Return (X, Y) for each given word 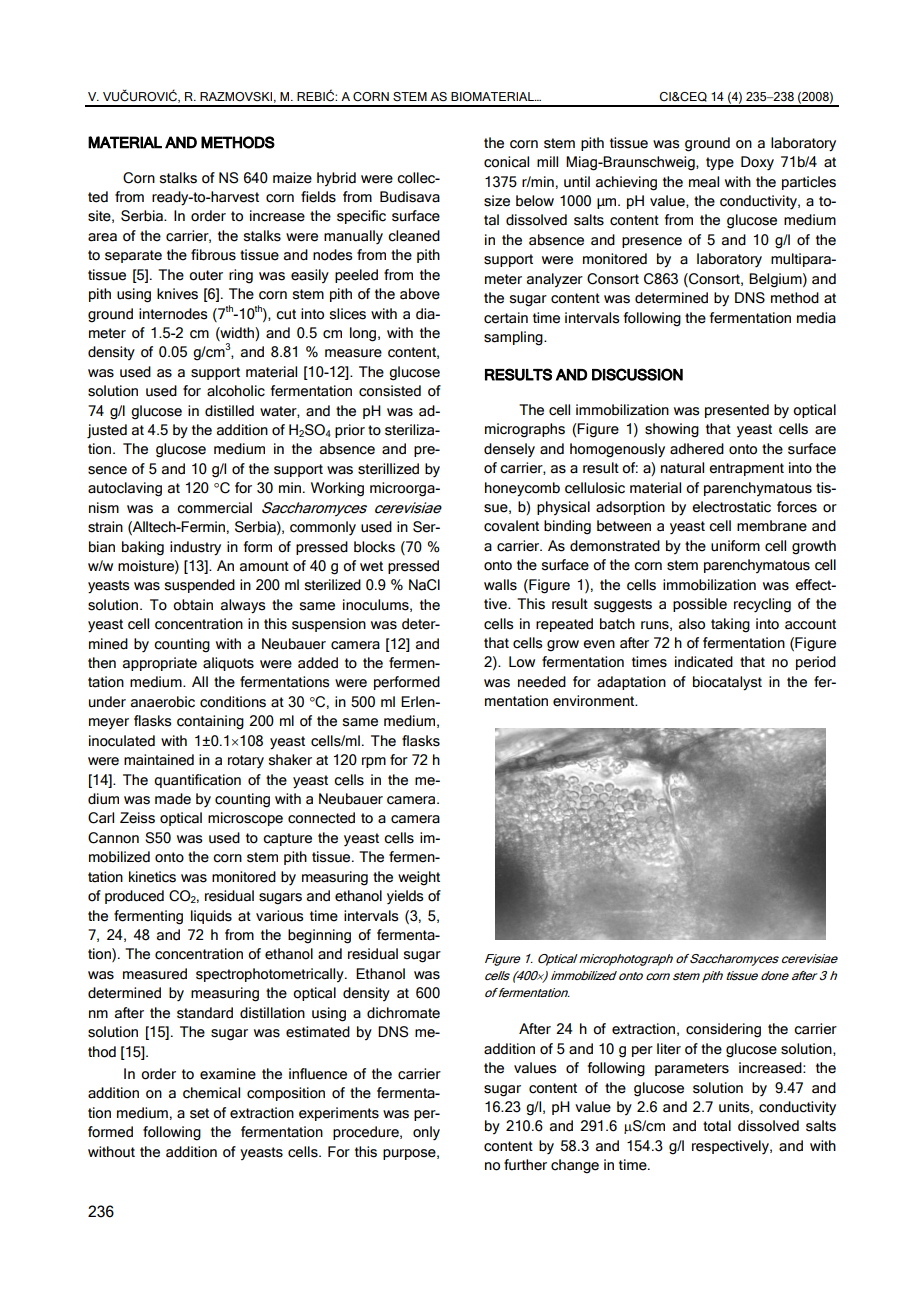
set (199, 1113)
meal (704, 182)
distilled (229, 411)
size (497, 201)
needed (542, 682)
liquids (211, 917)
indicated (704, 662)
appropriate (160, 664)
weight (419, 878)
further (525, 1165)
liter (669, 1049)
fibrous (213, 255)
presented (737, 411)
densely (509, 450)
